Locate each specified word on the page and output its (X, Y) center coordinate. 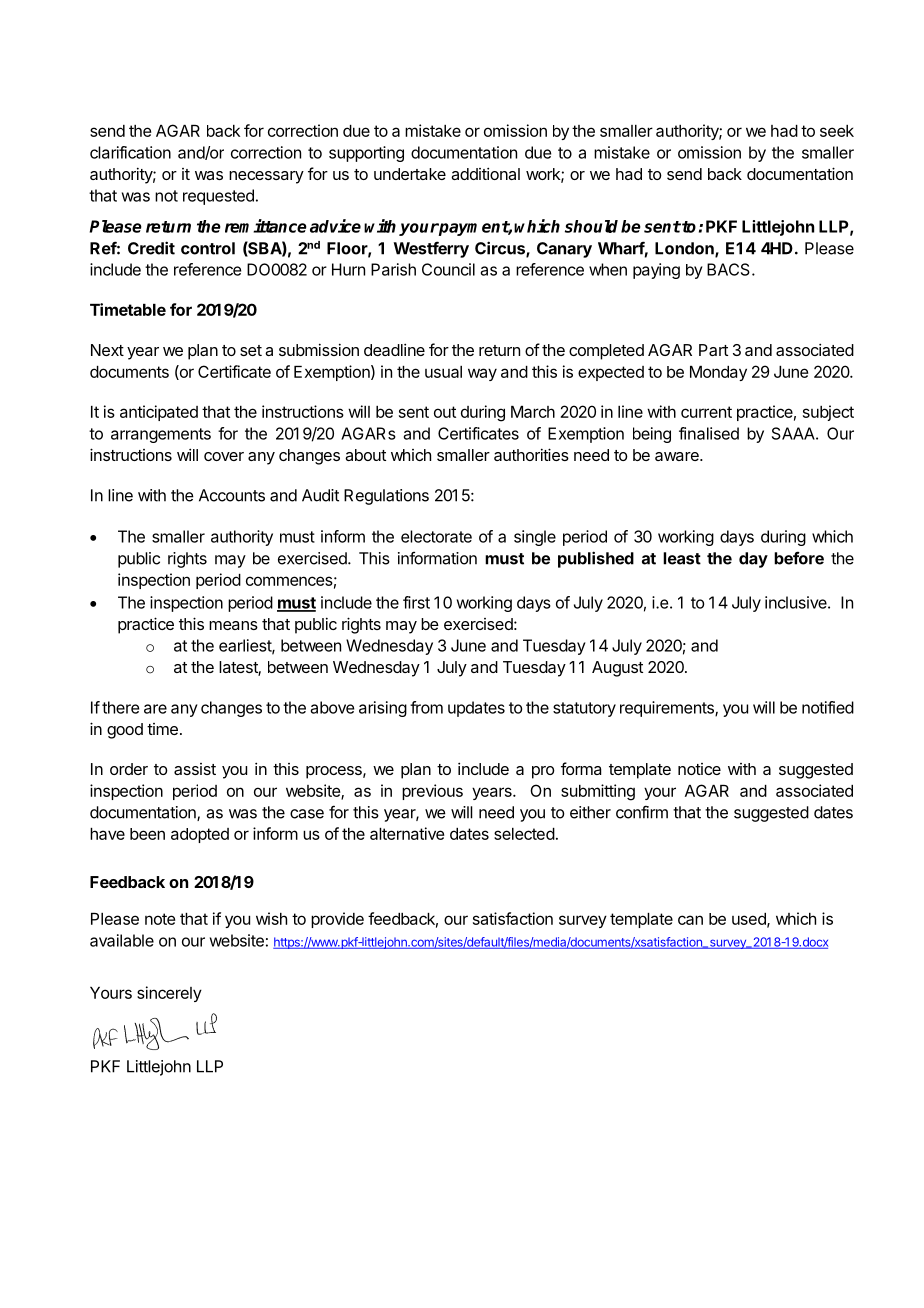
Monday (718, 373)
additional (485, 173)
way (482, 374)
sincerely (169, 994)
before (799, 558)
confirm (642, 812)
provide (337, 920)
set (251, 350)
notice (699, 769)
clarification (130, 152)
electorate (436, 536)
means (233, 625)
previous (432, 792)
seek (837, 131)
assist (195, 769)
